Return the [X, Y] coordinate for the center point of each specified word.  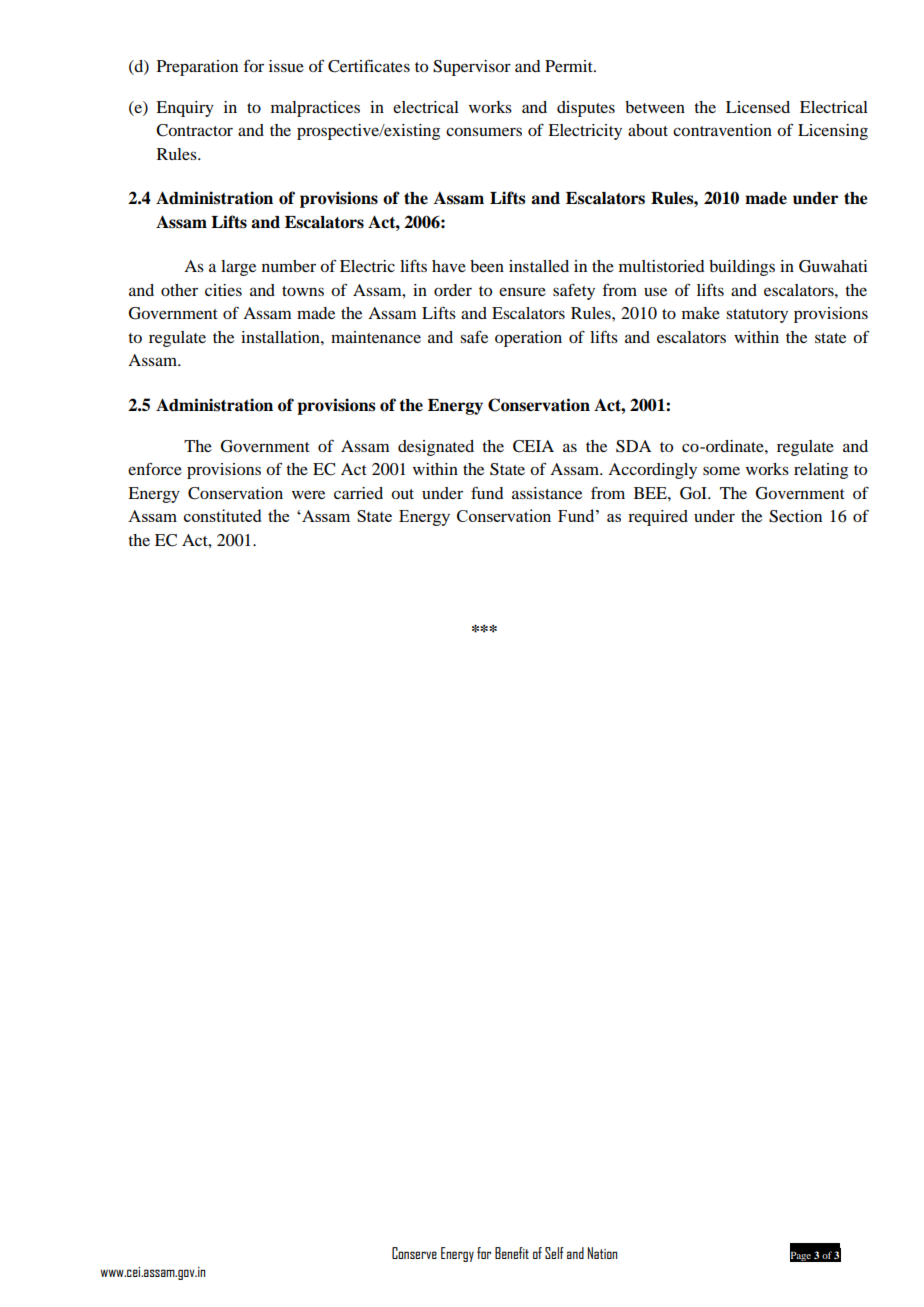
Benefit [512, 1253]
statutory [757, 316]
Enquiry [185, 109]
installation [281, 337]
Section [795, 516]
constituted [222, 515]
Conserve [414, 1253]
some [721, 470]
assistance [547, 493]
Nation [602, 1253]
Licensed [758, 107]
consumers [484, 131]
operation [528, 339]
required [658, 518]
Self [554, 1253]
